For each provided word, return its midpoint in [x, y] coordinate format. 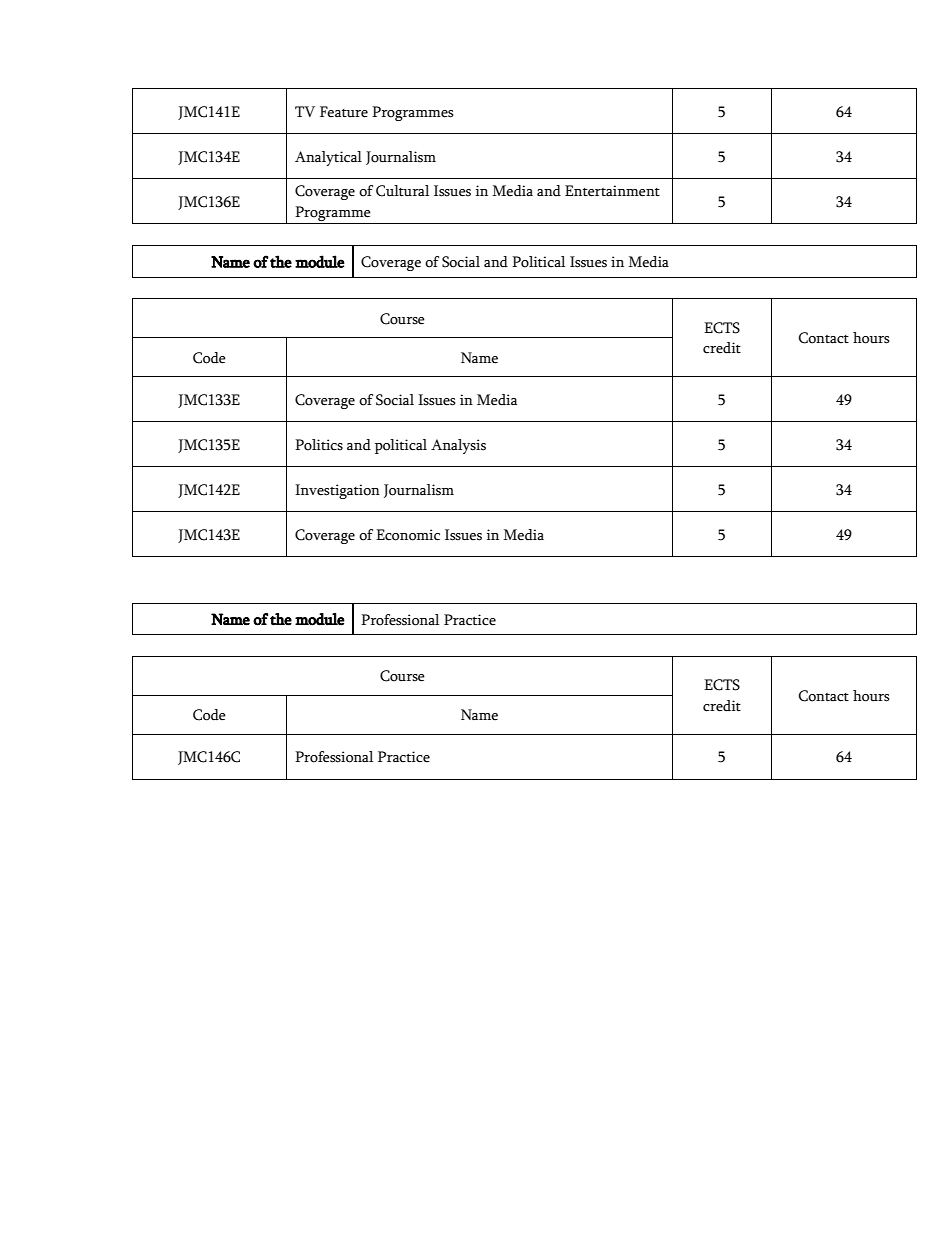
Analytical [328, 158]
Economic [408, 535]
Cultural [402, 191]
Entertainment [612, 191]
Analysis [458, 446]
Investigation [337, 491]
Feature [344, 112]
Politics [319, 445]
